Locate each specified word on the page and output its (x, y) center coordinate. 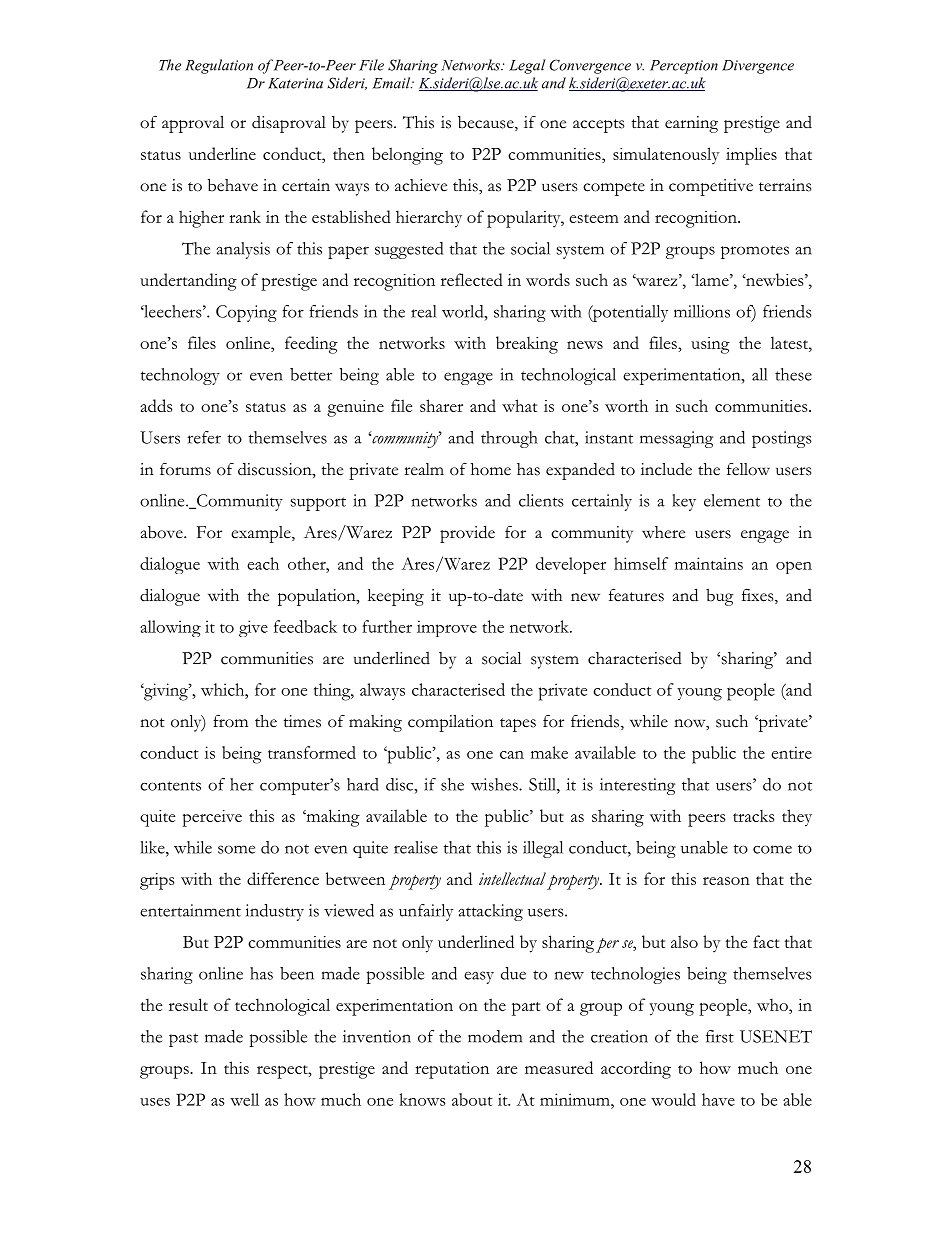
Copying (246, 313)
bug (720, 597)
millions (702, 311)
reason (726, 881)
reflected (472, 279)
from (230, 721)
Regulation (219, 66)
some (236, 849)
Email (392, 83)
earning (691, 124)
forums (185, 469)
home (491, 469)
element (732, 500)
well (244, 1099)
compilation (450, 723)
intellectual (512, 878)
